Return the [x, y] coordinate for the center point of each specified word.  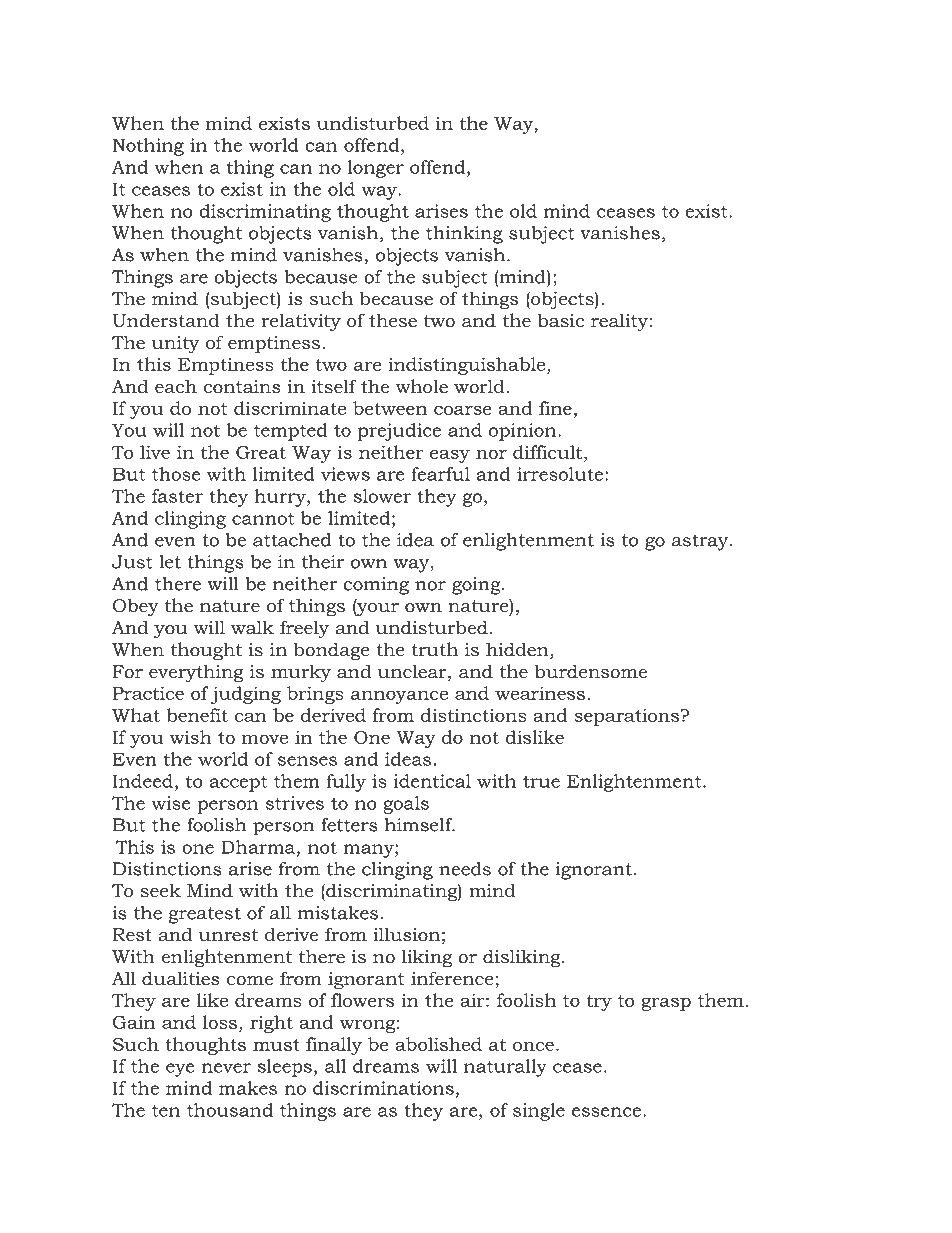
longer [376, 169]
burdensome [591, 671]
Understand [166, 320]
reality [620, 322]
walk [252, 627]
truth [434, 649]
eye [180, 1070]
